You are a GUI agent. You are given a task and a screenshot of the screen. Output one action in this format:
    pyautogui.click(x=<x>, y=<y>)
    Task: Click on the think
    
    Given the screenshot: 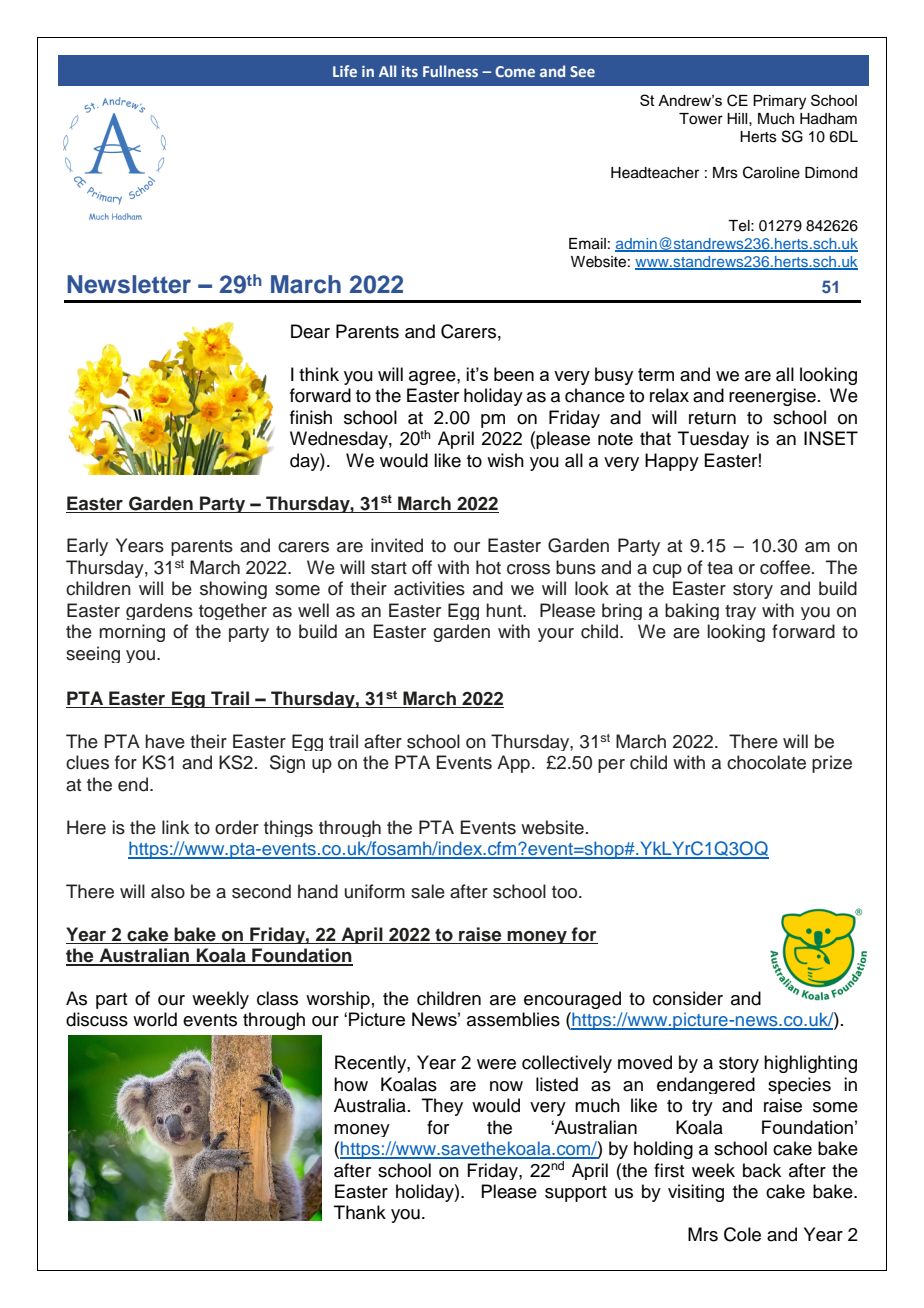 What is the action you would take?
    pyautogui.click(x=319, y=374)
